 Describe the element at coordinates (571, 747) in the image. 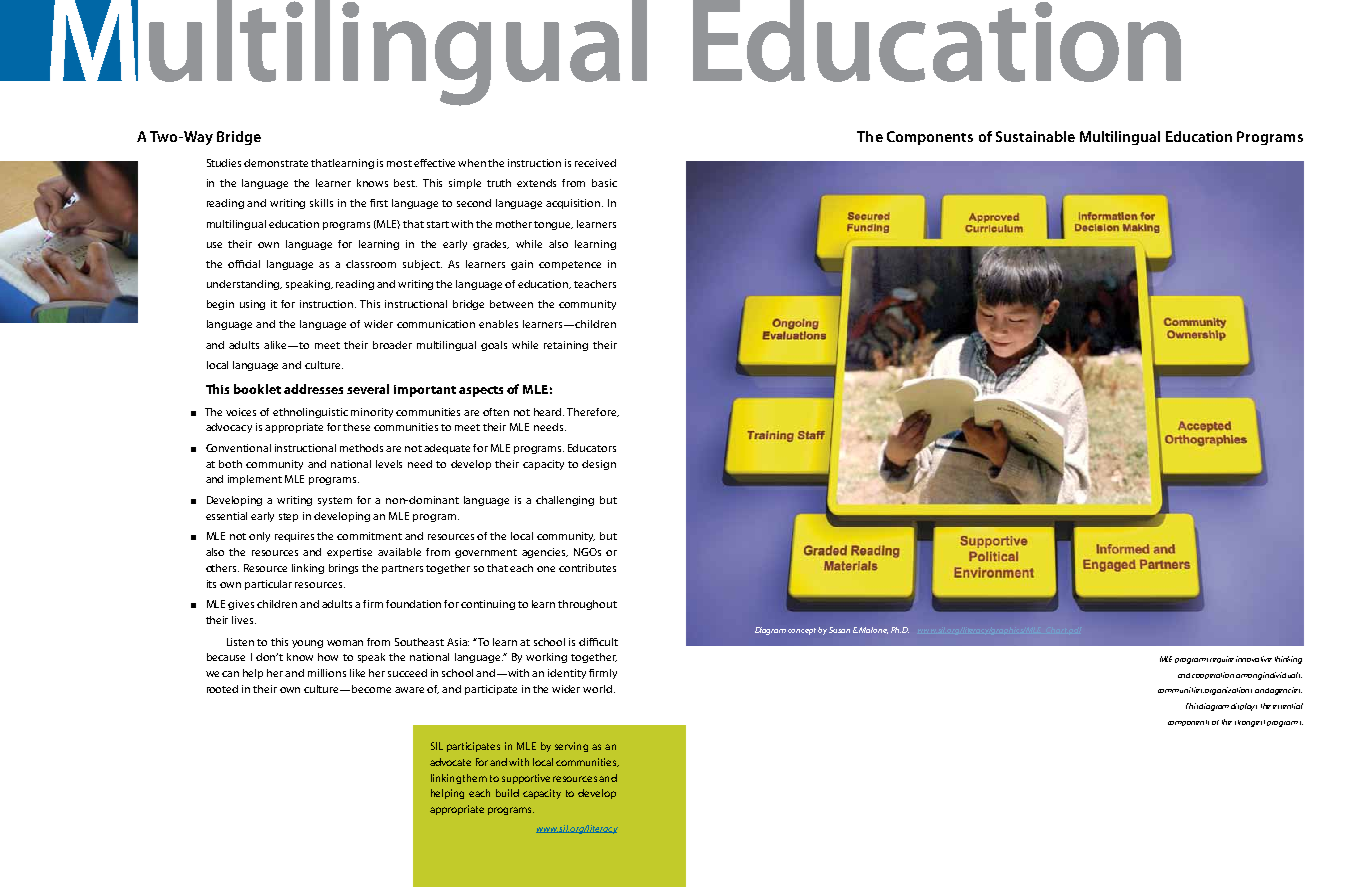

I see `serving` at that location.
